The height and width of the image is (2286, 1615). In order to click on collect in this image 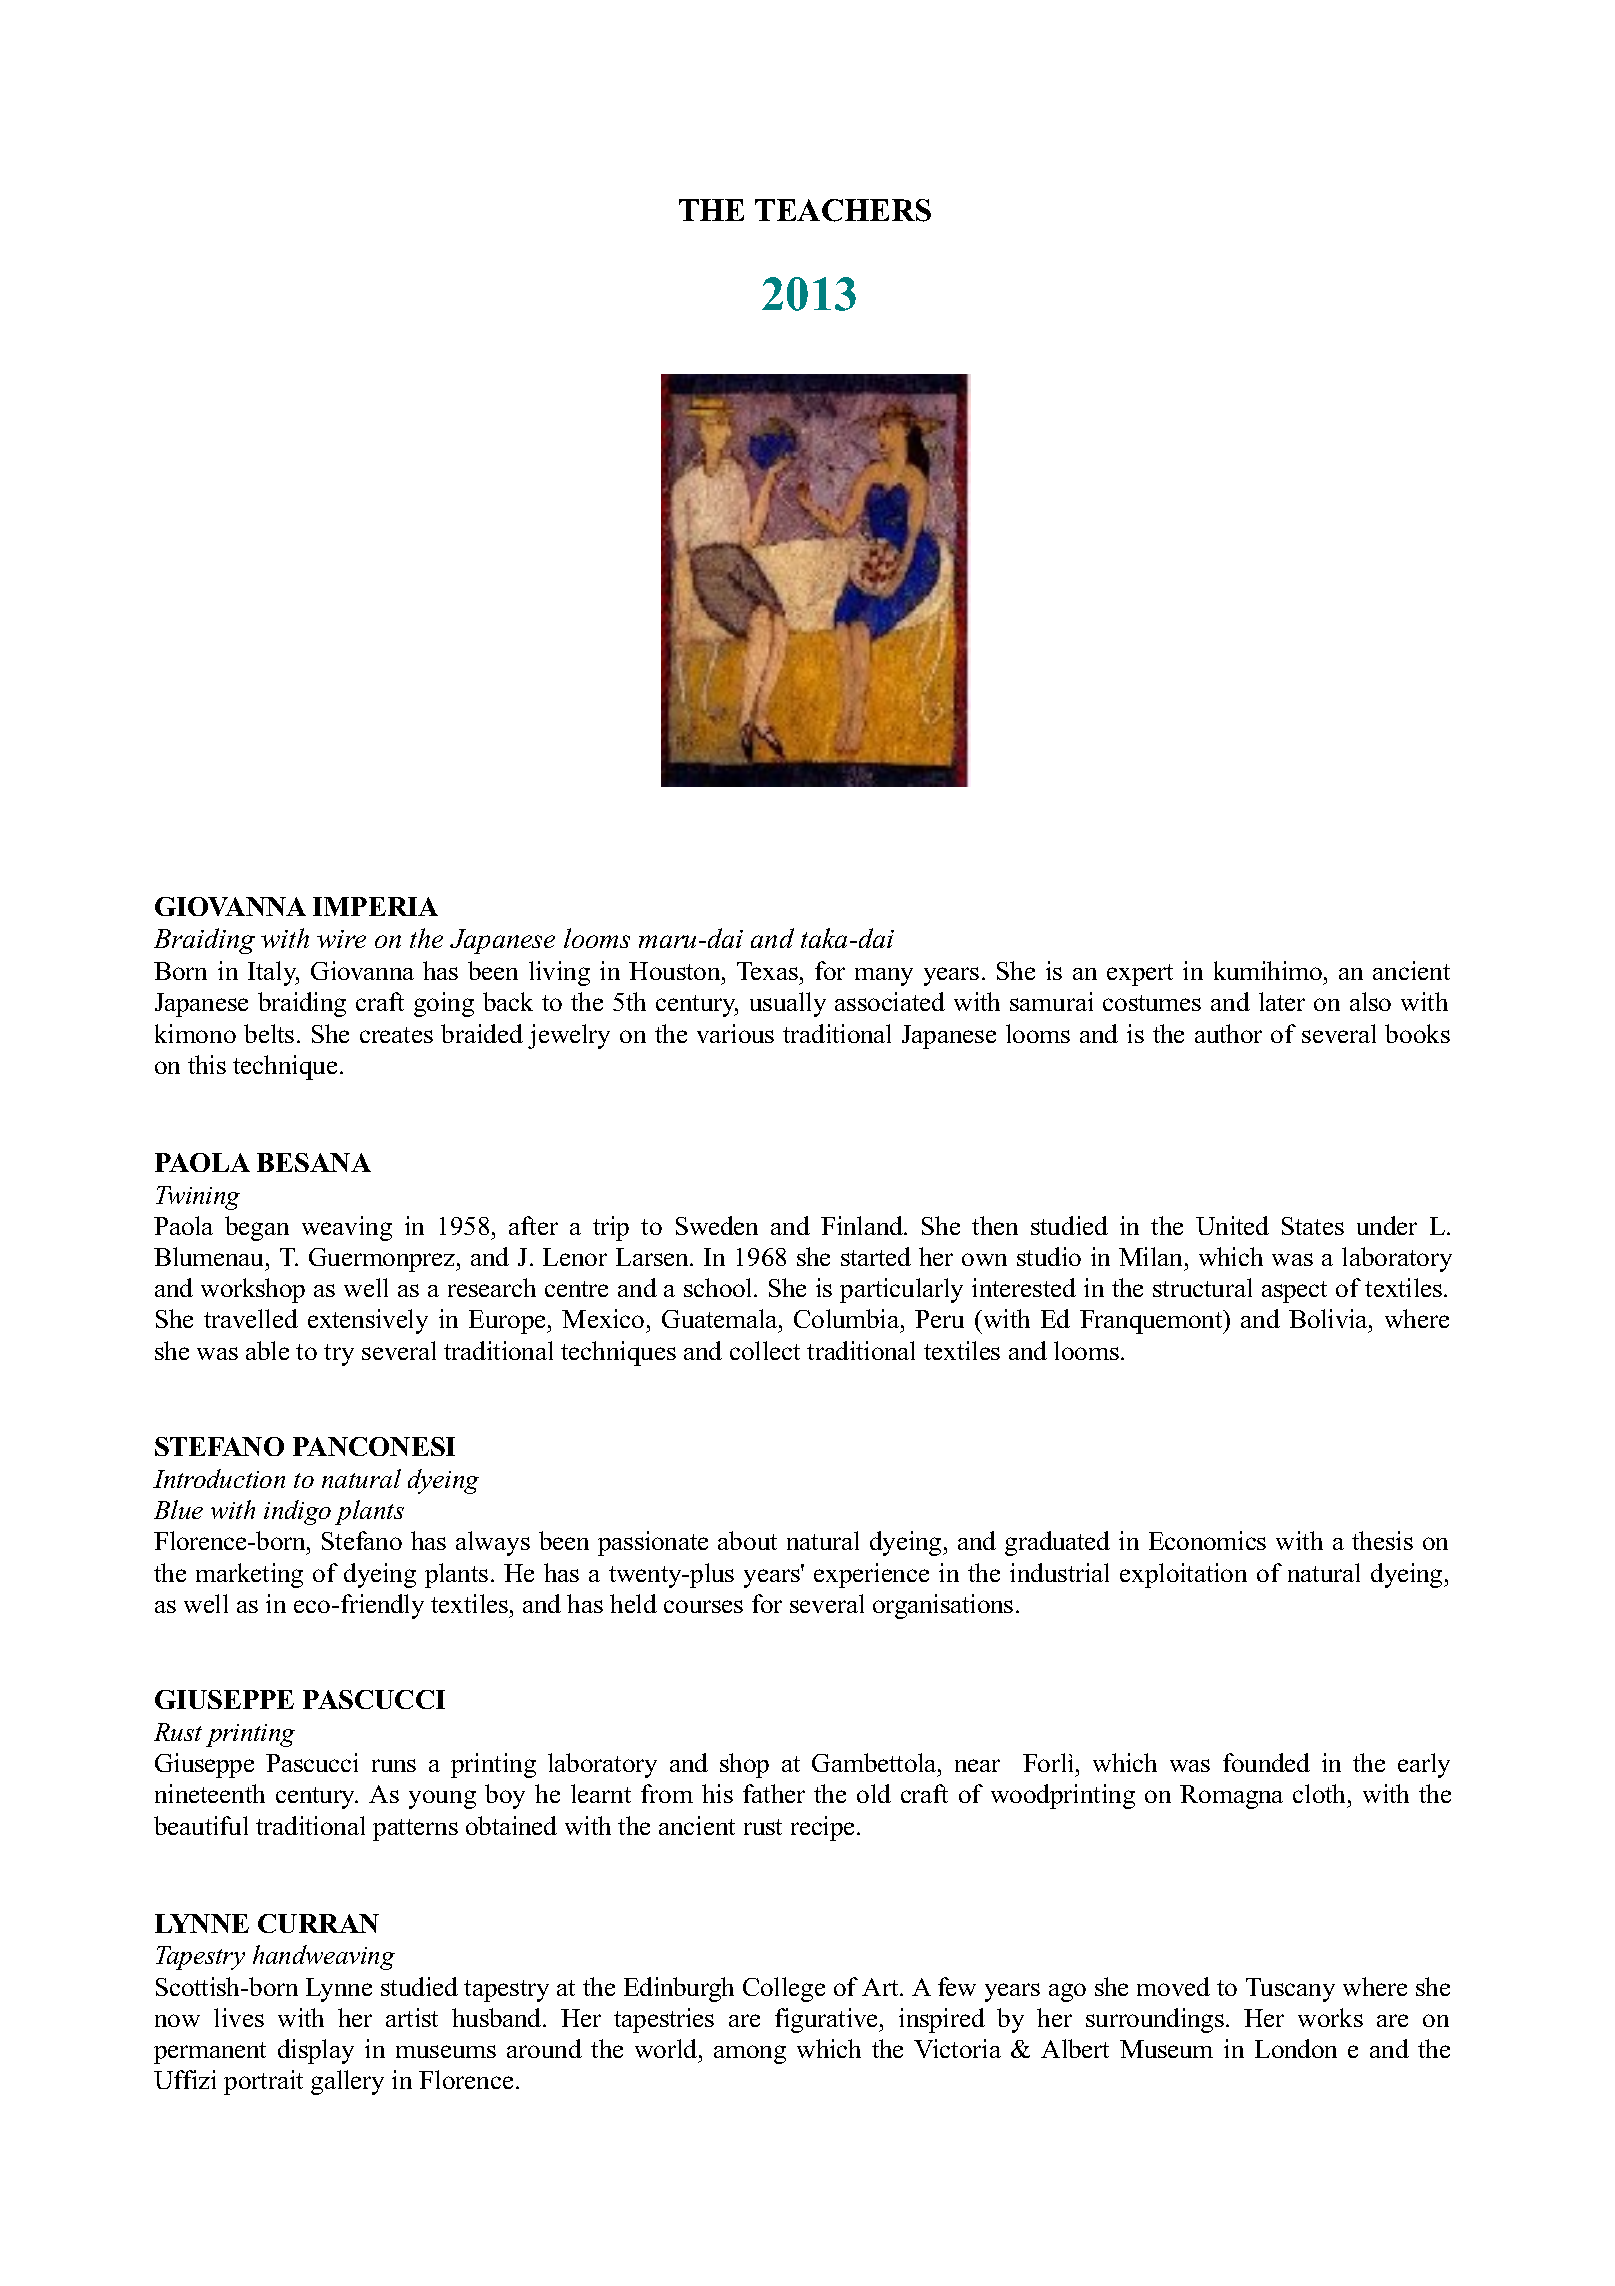, I will do `click(765, 1350)`.
